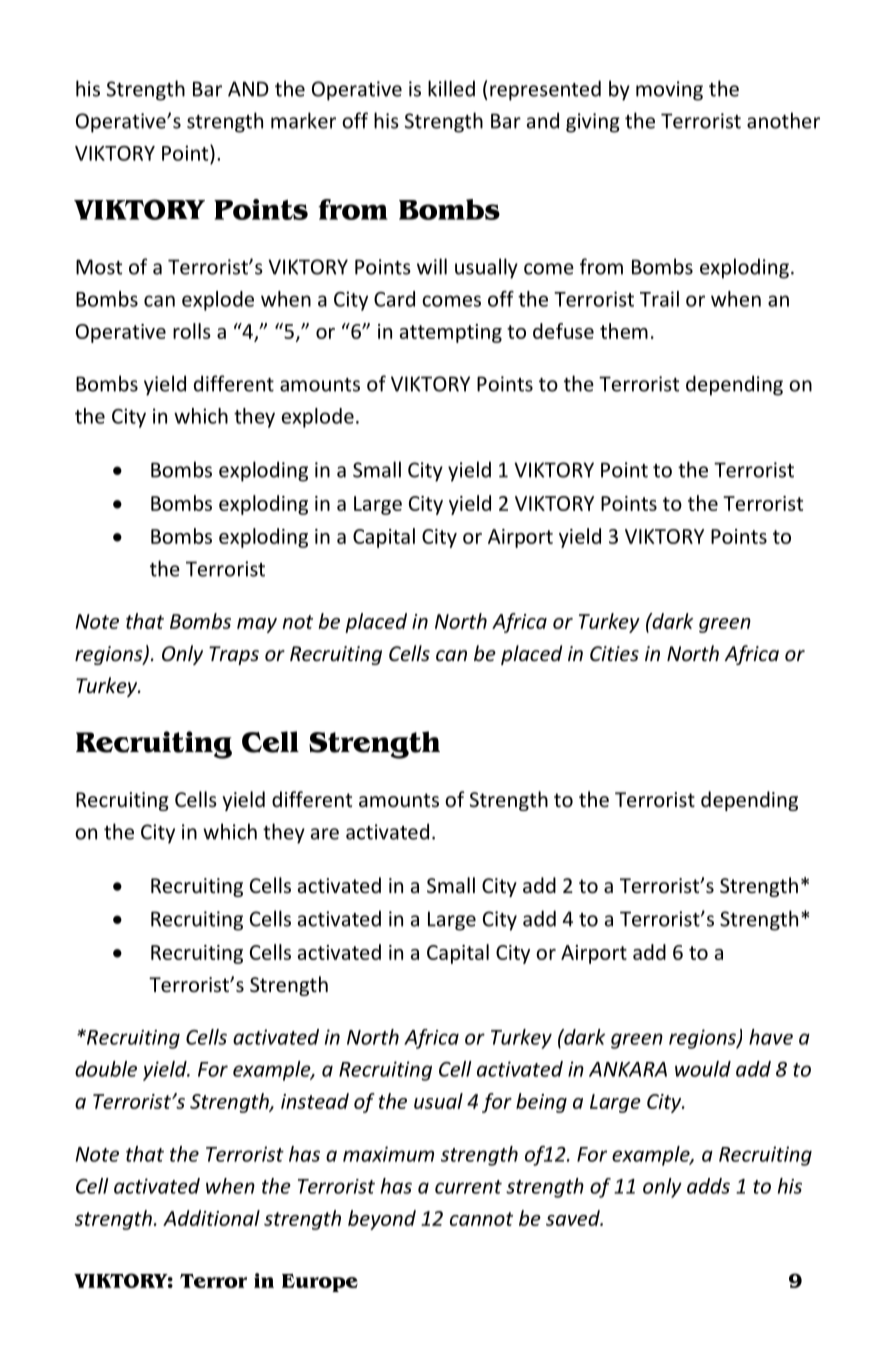  What do you see at coordinates (451, 333) in the screenshot?
I see `attempting` at bounding box center [451, 333].
